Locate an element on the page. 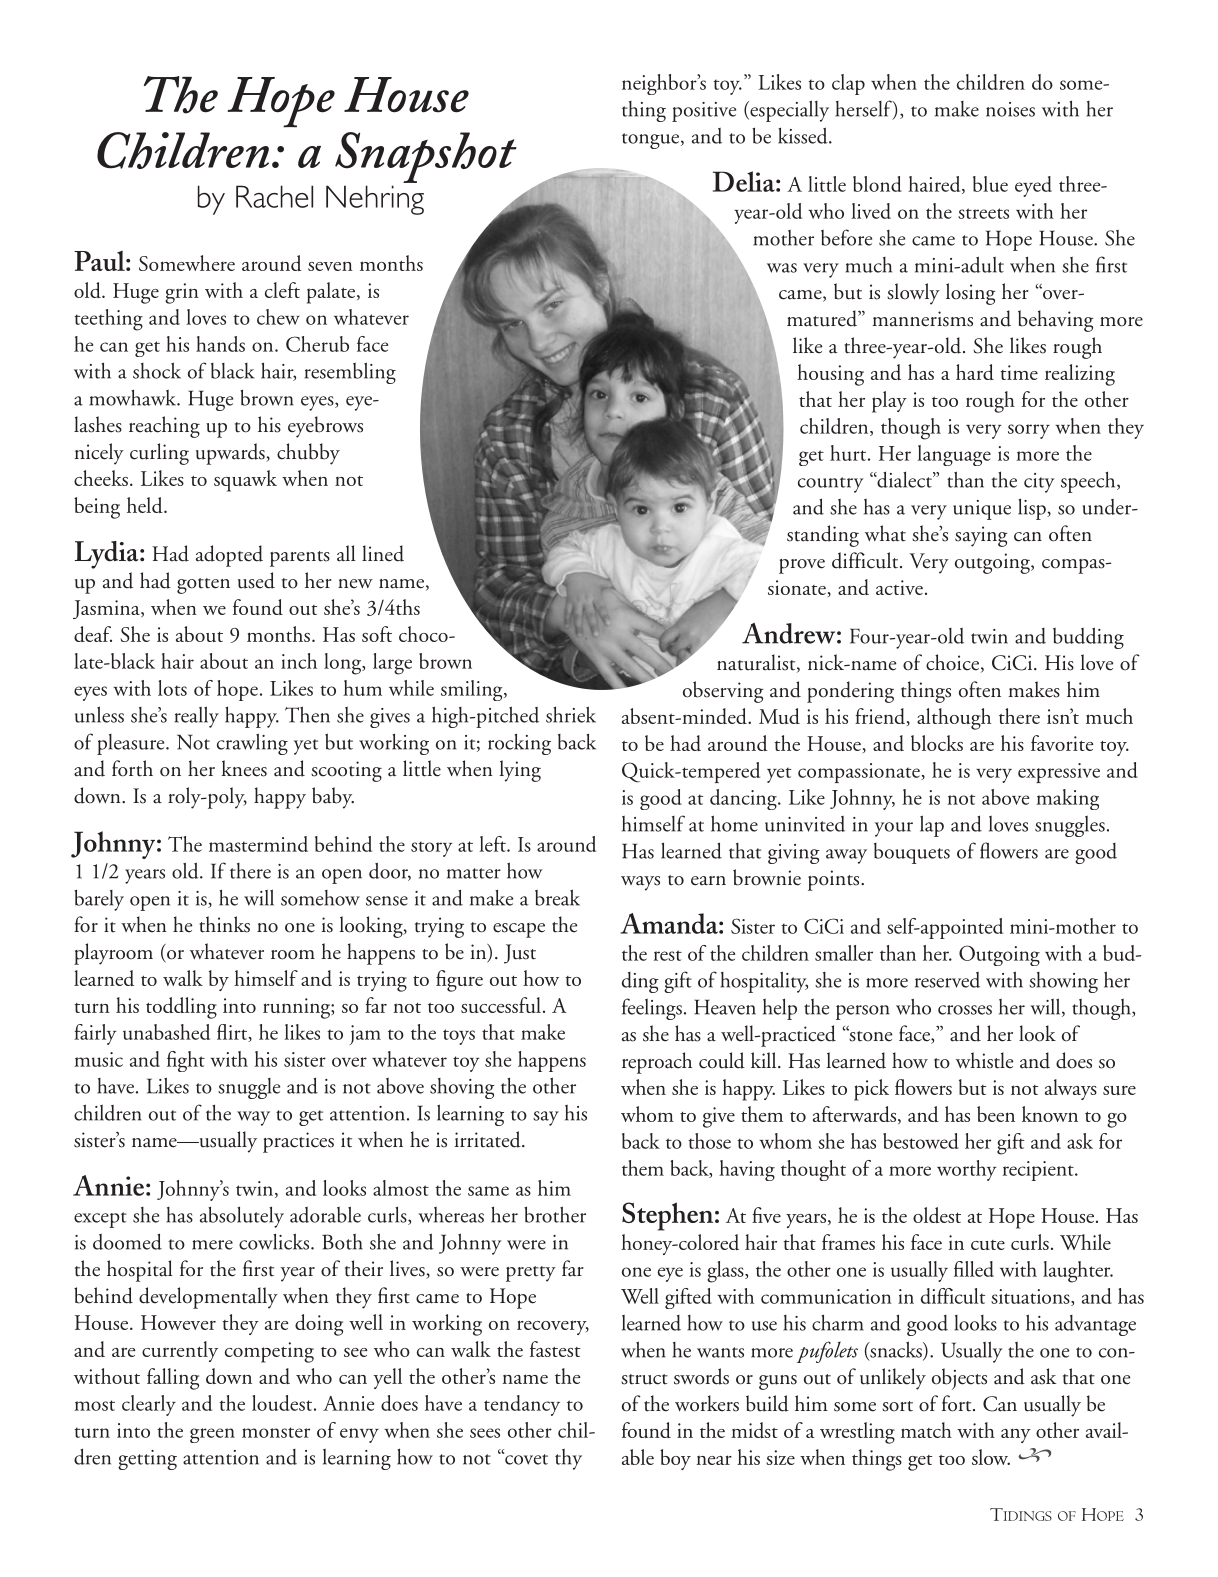 Image resolution: width=1218 pixels, height=1577 pixels. tendancy is located at coordinates (522, 1405).
